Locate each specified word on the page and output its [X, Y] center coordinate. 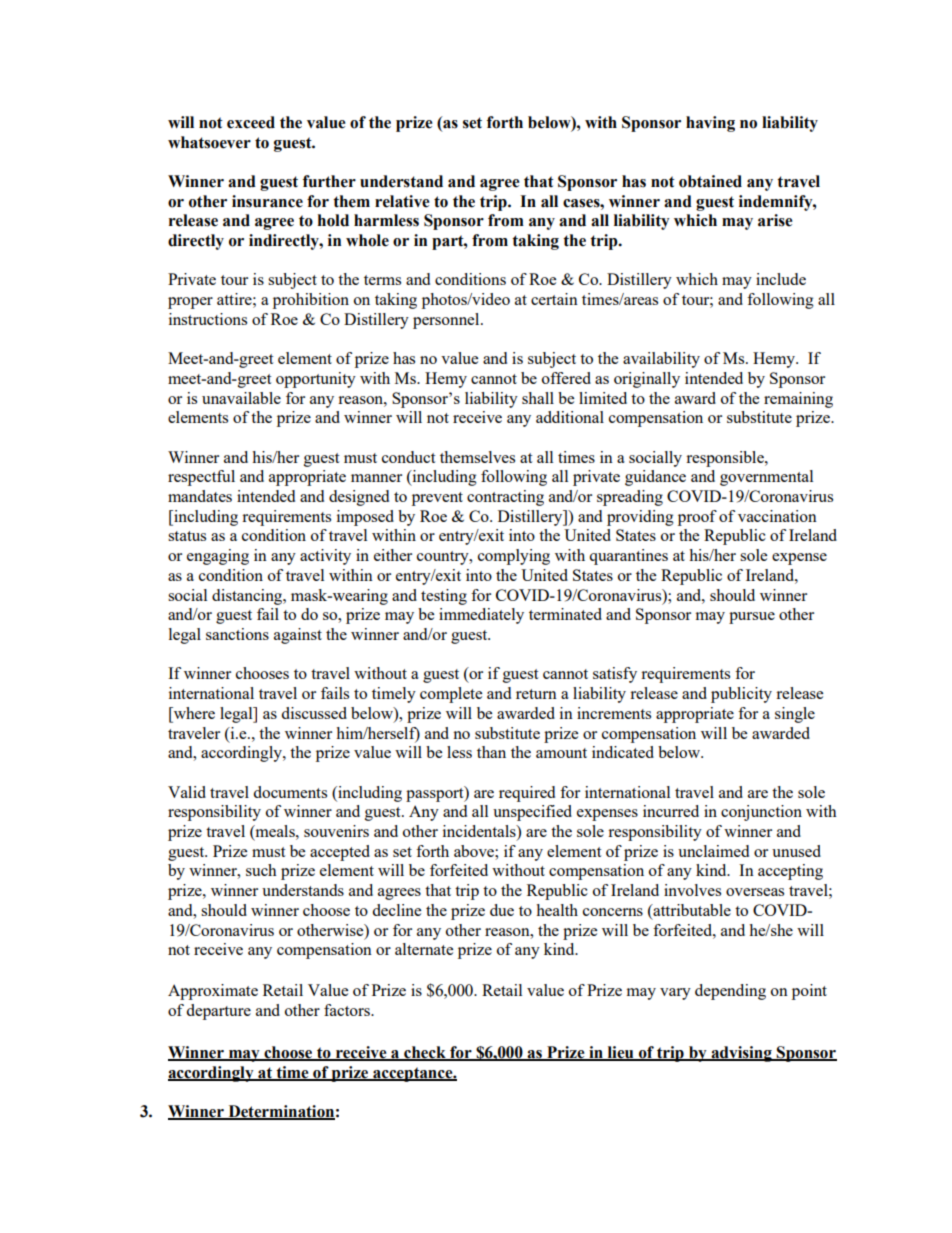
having [710, 124]
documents [290, 792]
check [425, 1053]
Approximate [213, 992]
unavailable [241, 398]
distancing [248, 597]
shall [538, 398]
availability [661, 360]
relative [402, 201]
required [527, 794]
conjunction [761, 813]
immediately [481, 616]
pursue [752, 618]
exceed [251, 122]
